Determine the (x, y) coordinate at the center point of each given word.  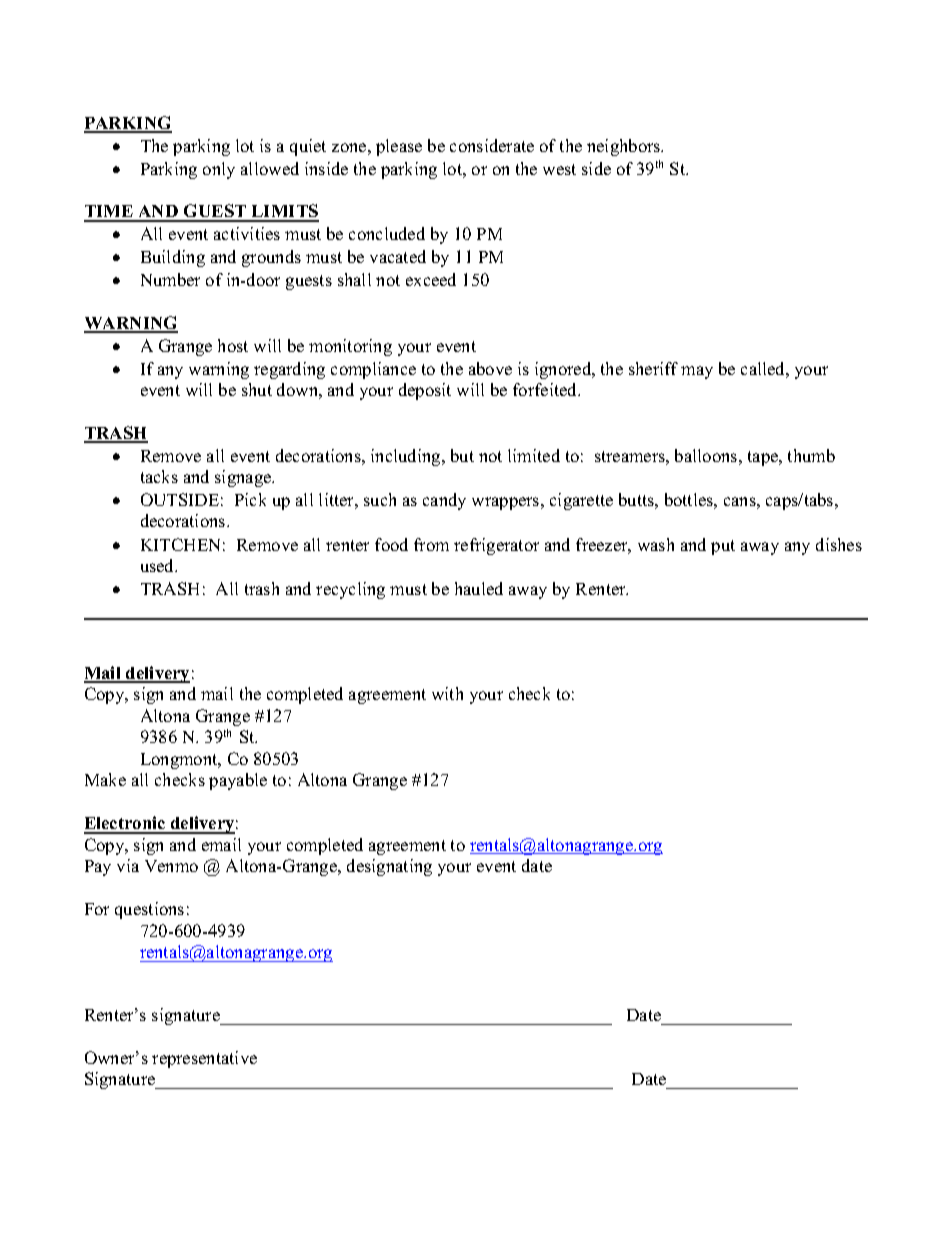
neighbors (625, 147)
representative (204, 1059)
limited (534, 455)
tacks (159, 476)
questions (149, 910)
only (219, 170)
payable (238, 781)
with (447, 693)
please (399, 147)
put (723, 547)
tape (764, 458)
